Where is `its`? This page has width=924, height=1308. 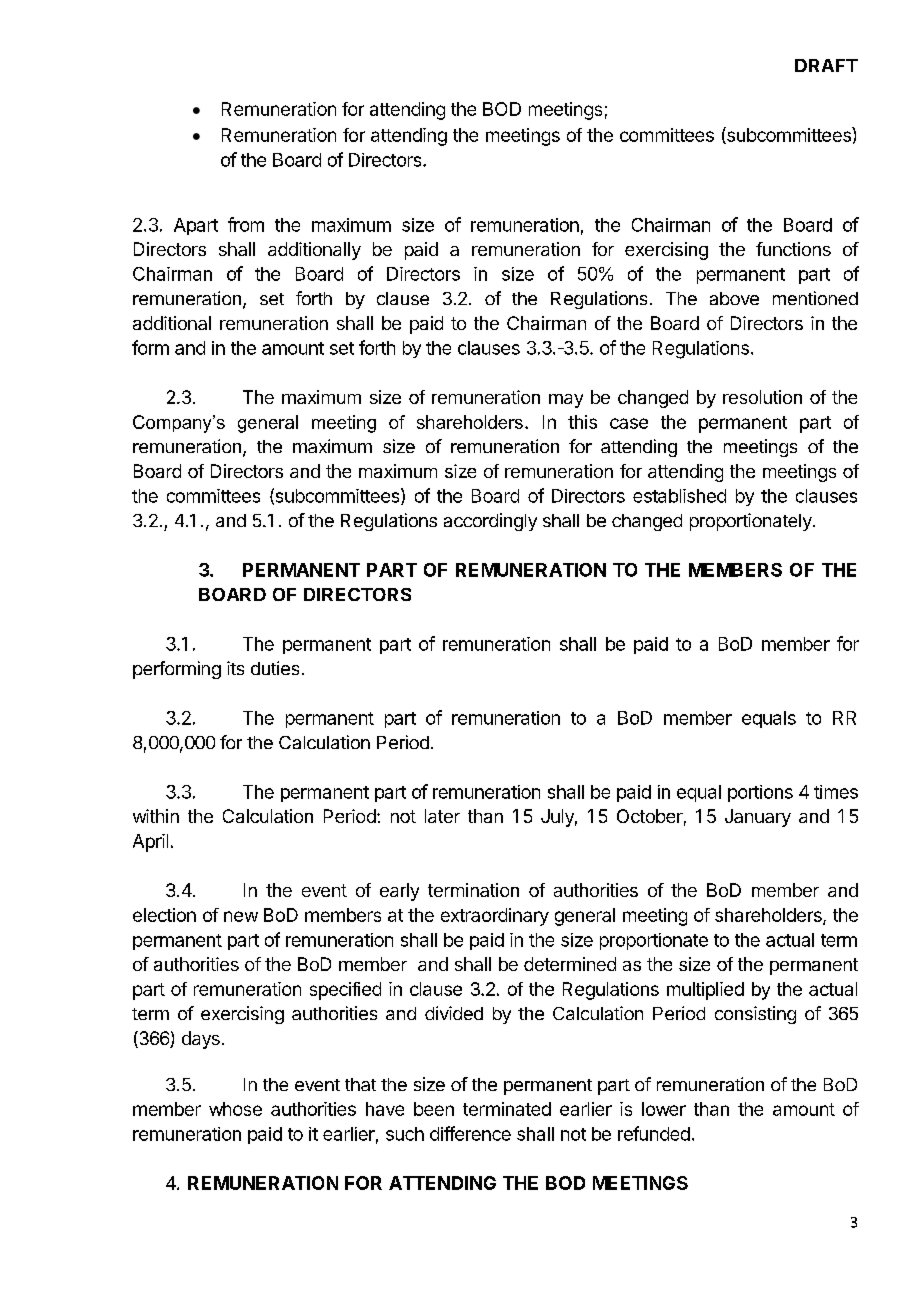 its is located at coordinates (235, 668).
